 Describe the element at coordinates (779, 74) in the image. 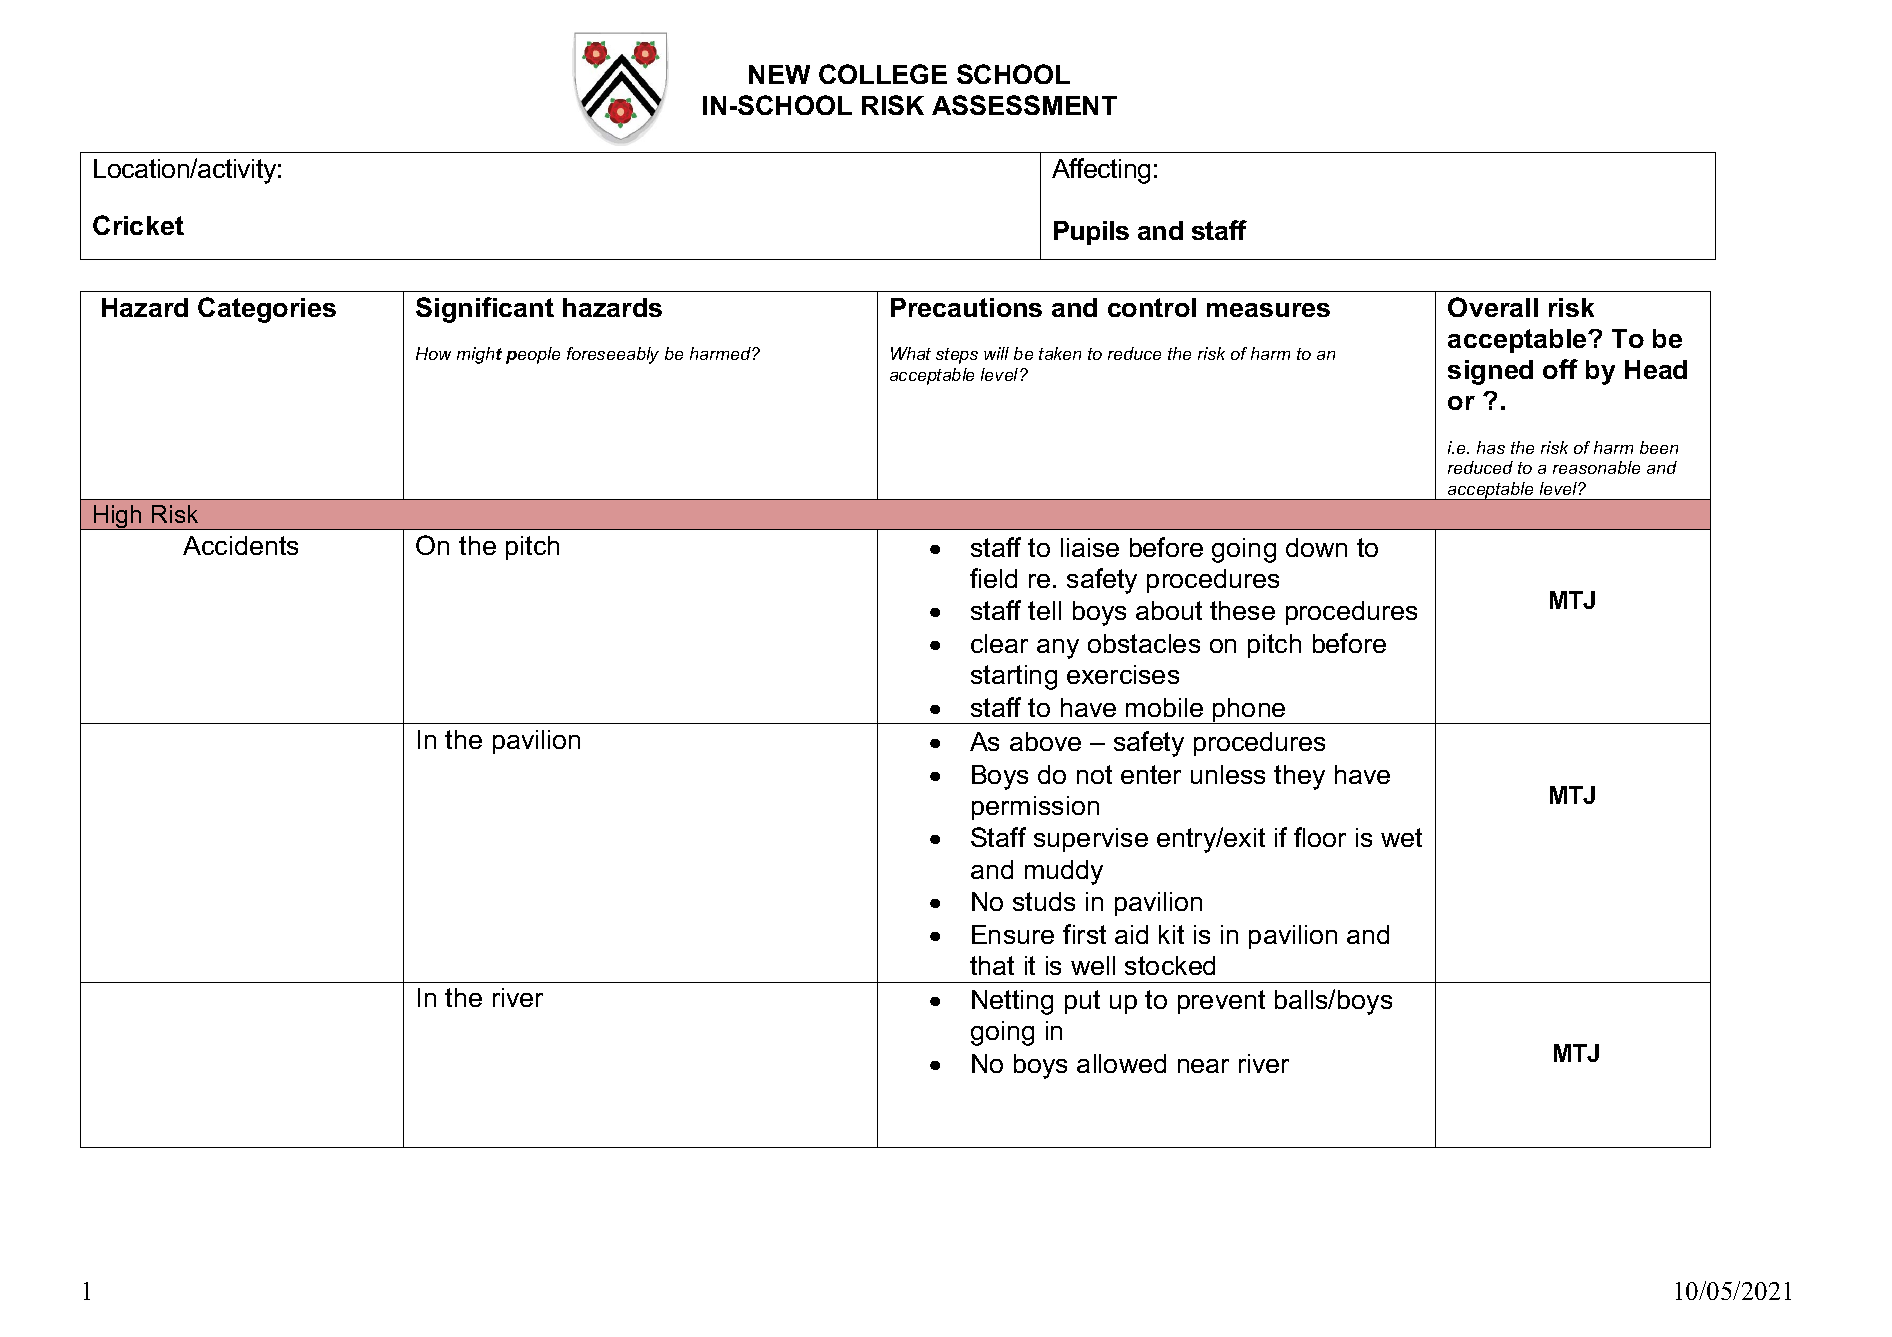

I see `NEW` at that location.
